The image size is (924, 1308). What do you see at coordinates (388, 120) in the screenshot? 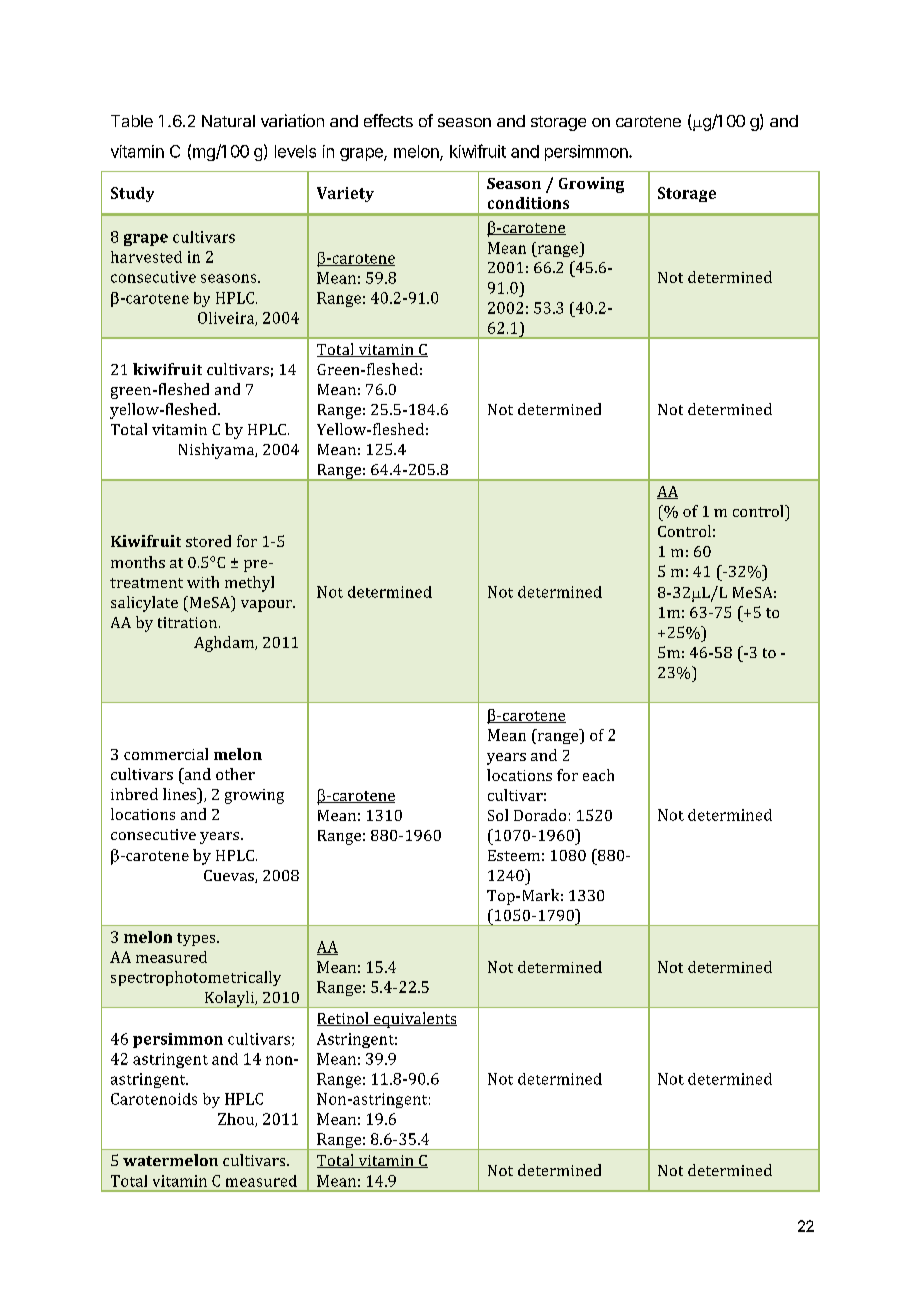
I see `effects` at bounding box center [388, 120].
